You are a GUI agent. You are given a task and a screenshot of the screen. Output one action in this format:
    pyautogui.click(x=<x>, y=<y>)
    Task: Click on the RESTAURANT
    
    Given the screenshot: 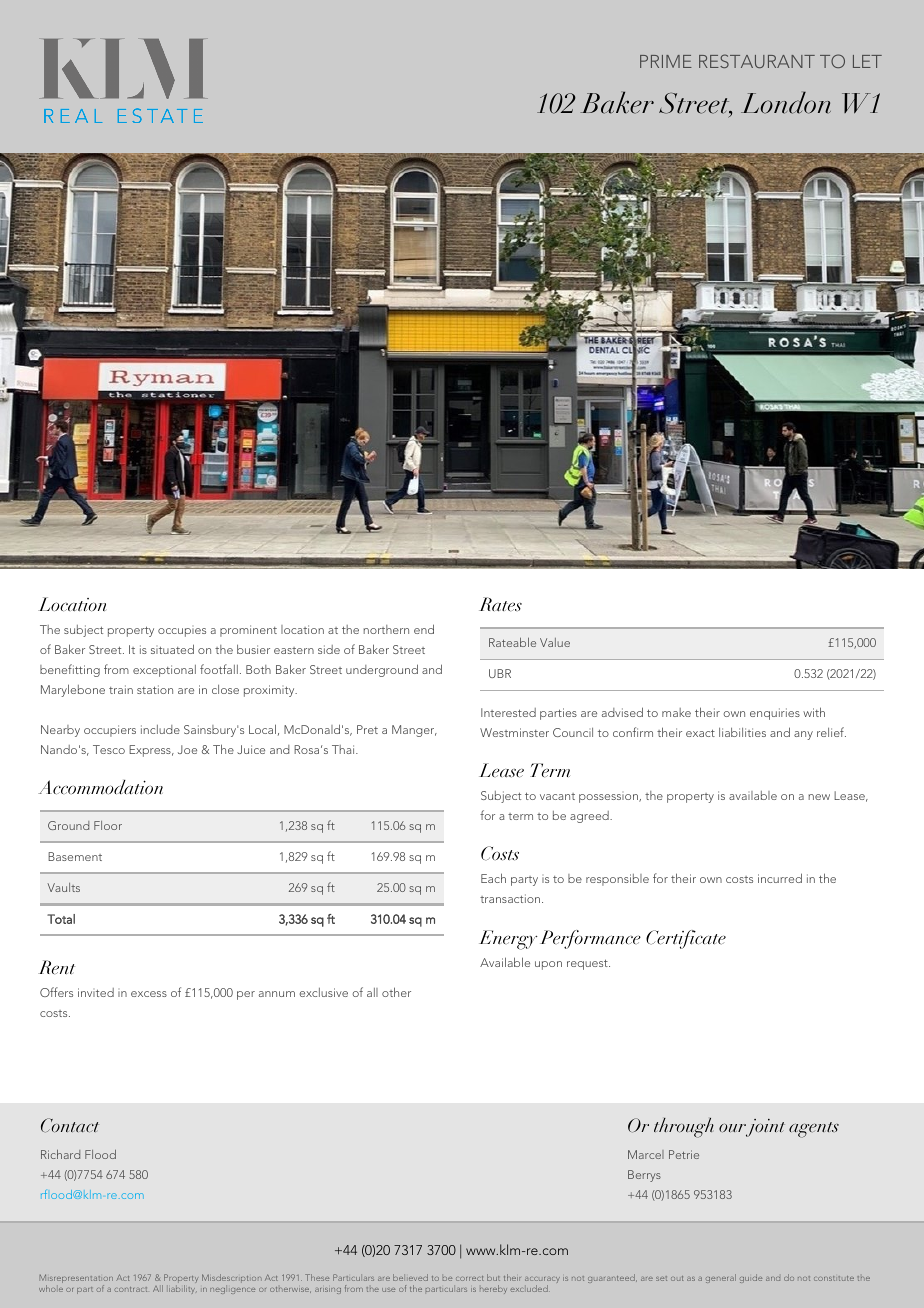 What is the action you would take?
    pyautogui.click(x=757, y=61)
